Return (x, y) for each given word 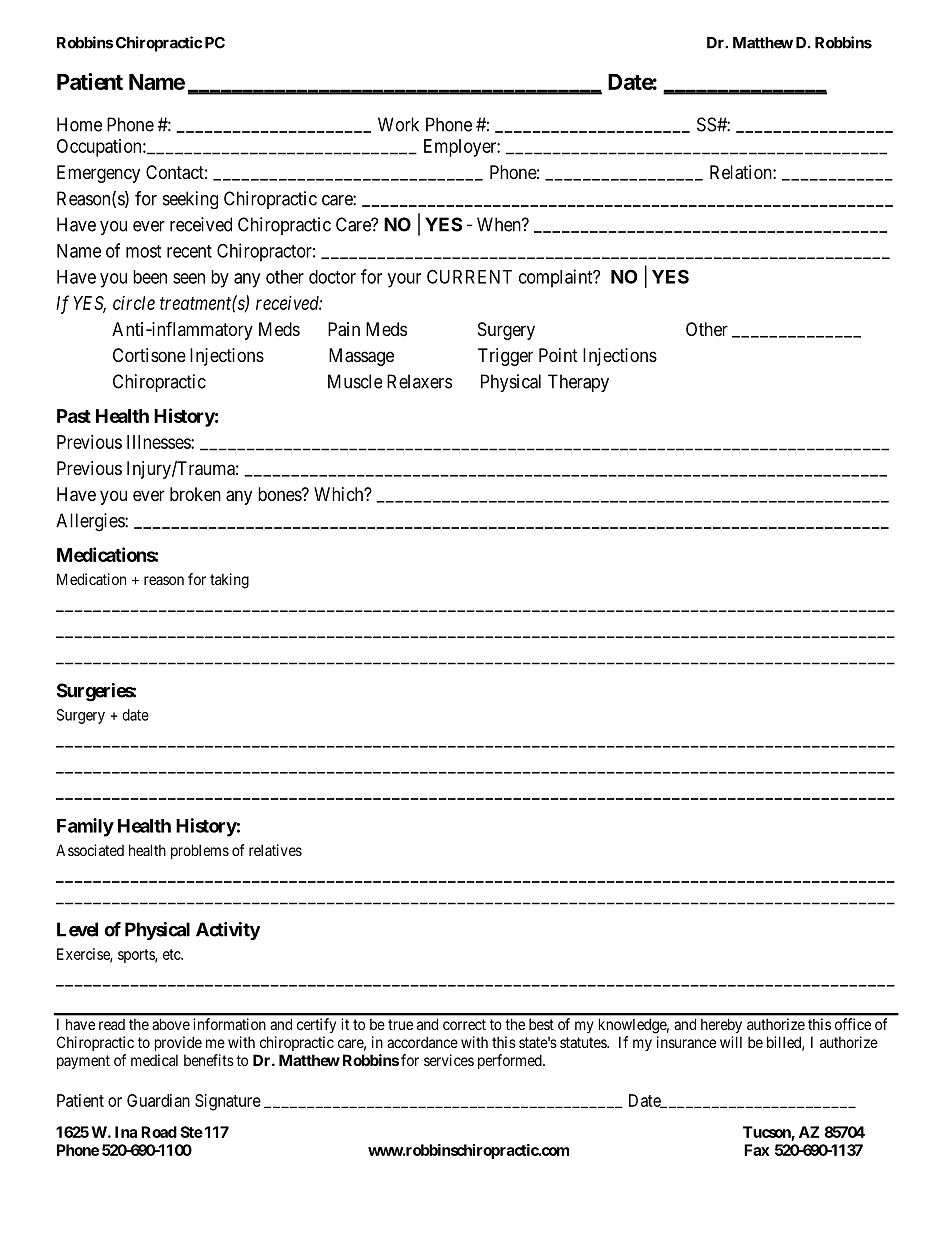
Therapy (578, 383)
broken (195, 494)
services (449, 1060)
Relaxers (419, 381)
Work (398, 124)
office (853, 1024)
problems (200, 851)
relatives (275, 850)
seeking (190, 200)
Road (159, 1132)
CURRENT (469, 276)
